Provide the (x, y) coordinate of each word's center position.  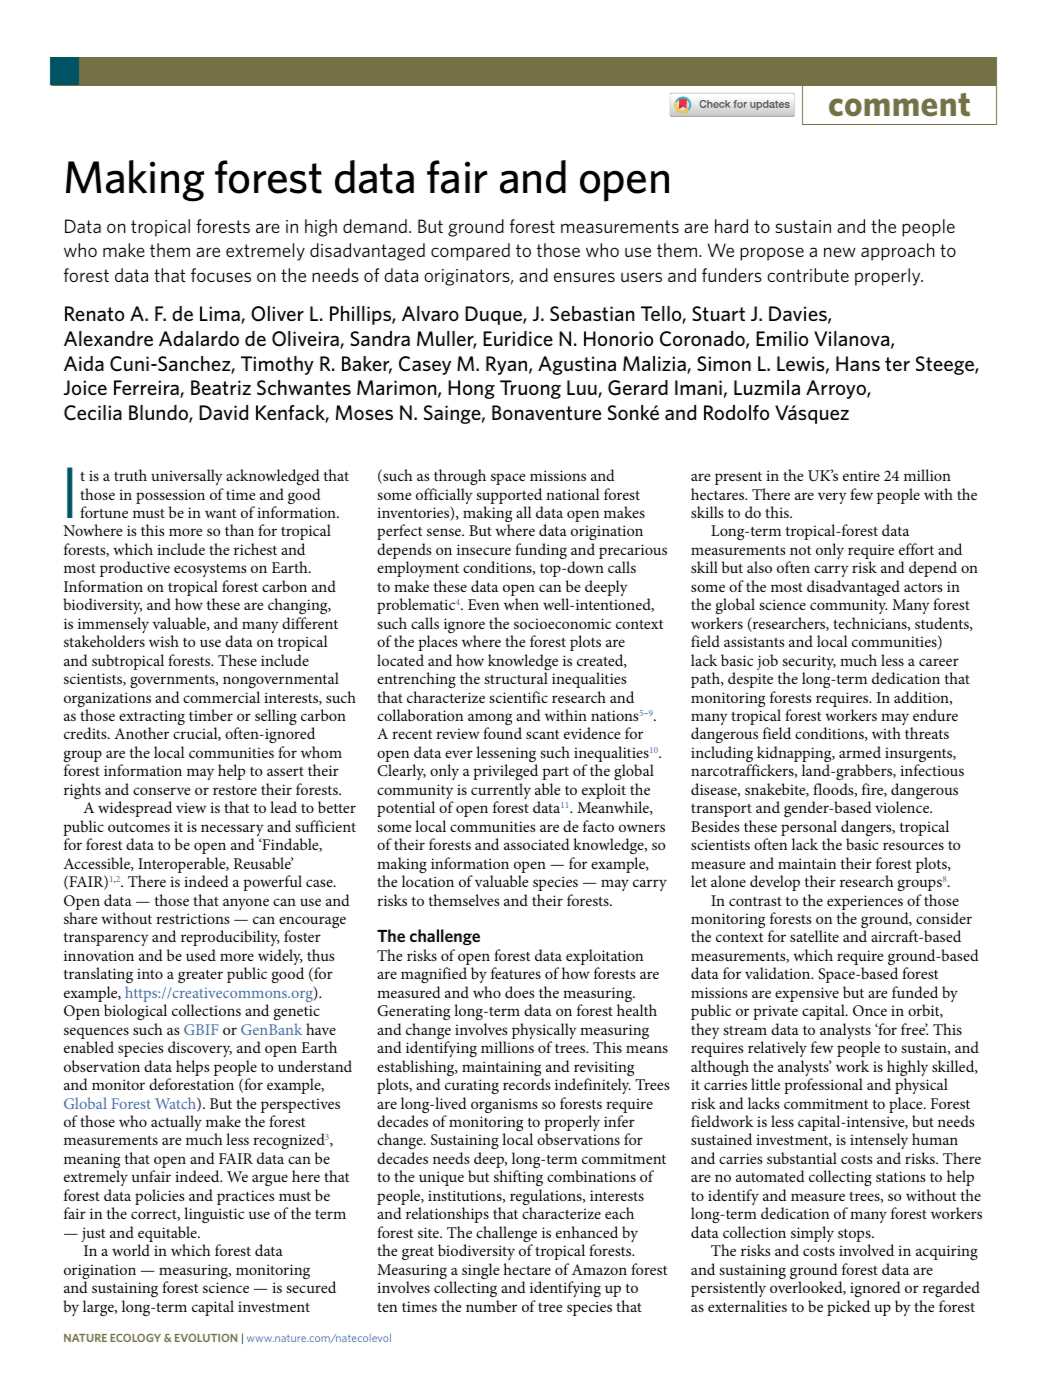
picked (848, 1308)
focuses (221, 275)
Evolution (206, 1338)
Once (870, 1010)
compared (470, 252)
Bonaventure (546, 412)
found (502, 733)
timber (211, 715)
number (491, 1306)
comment (899, 105)
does (519, 992)
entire (861, 475)
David (223, 412)
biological (135, 1012)
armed (860, 752)
